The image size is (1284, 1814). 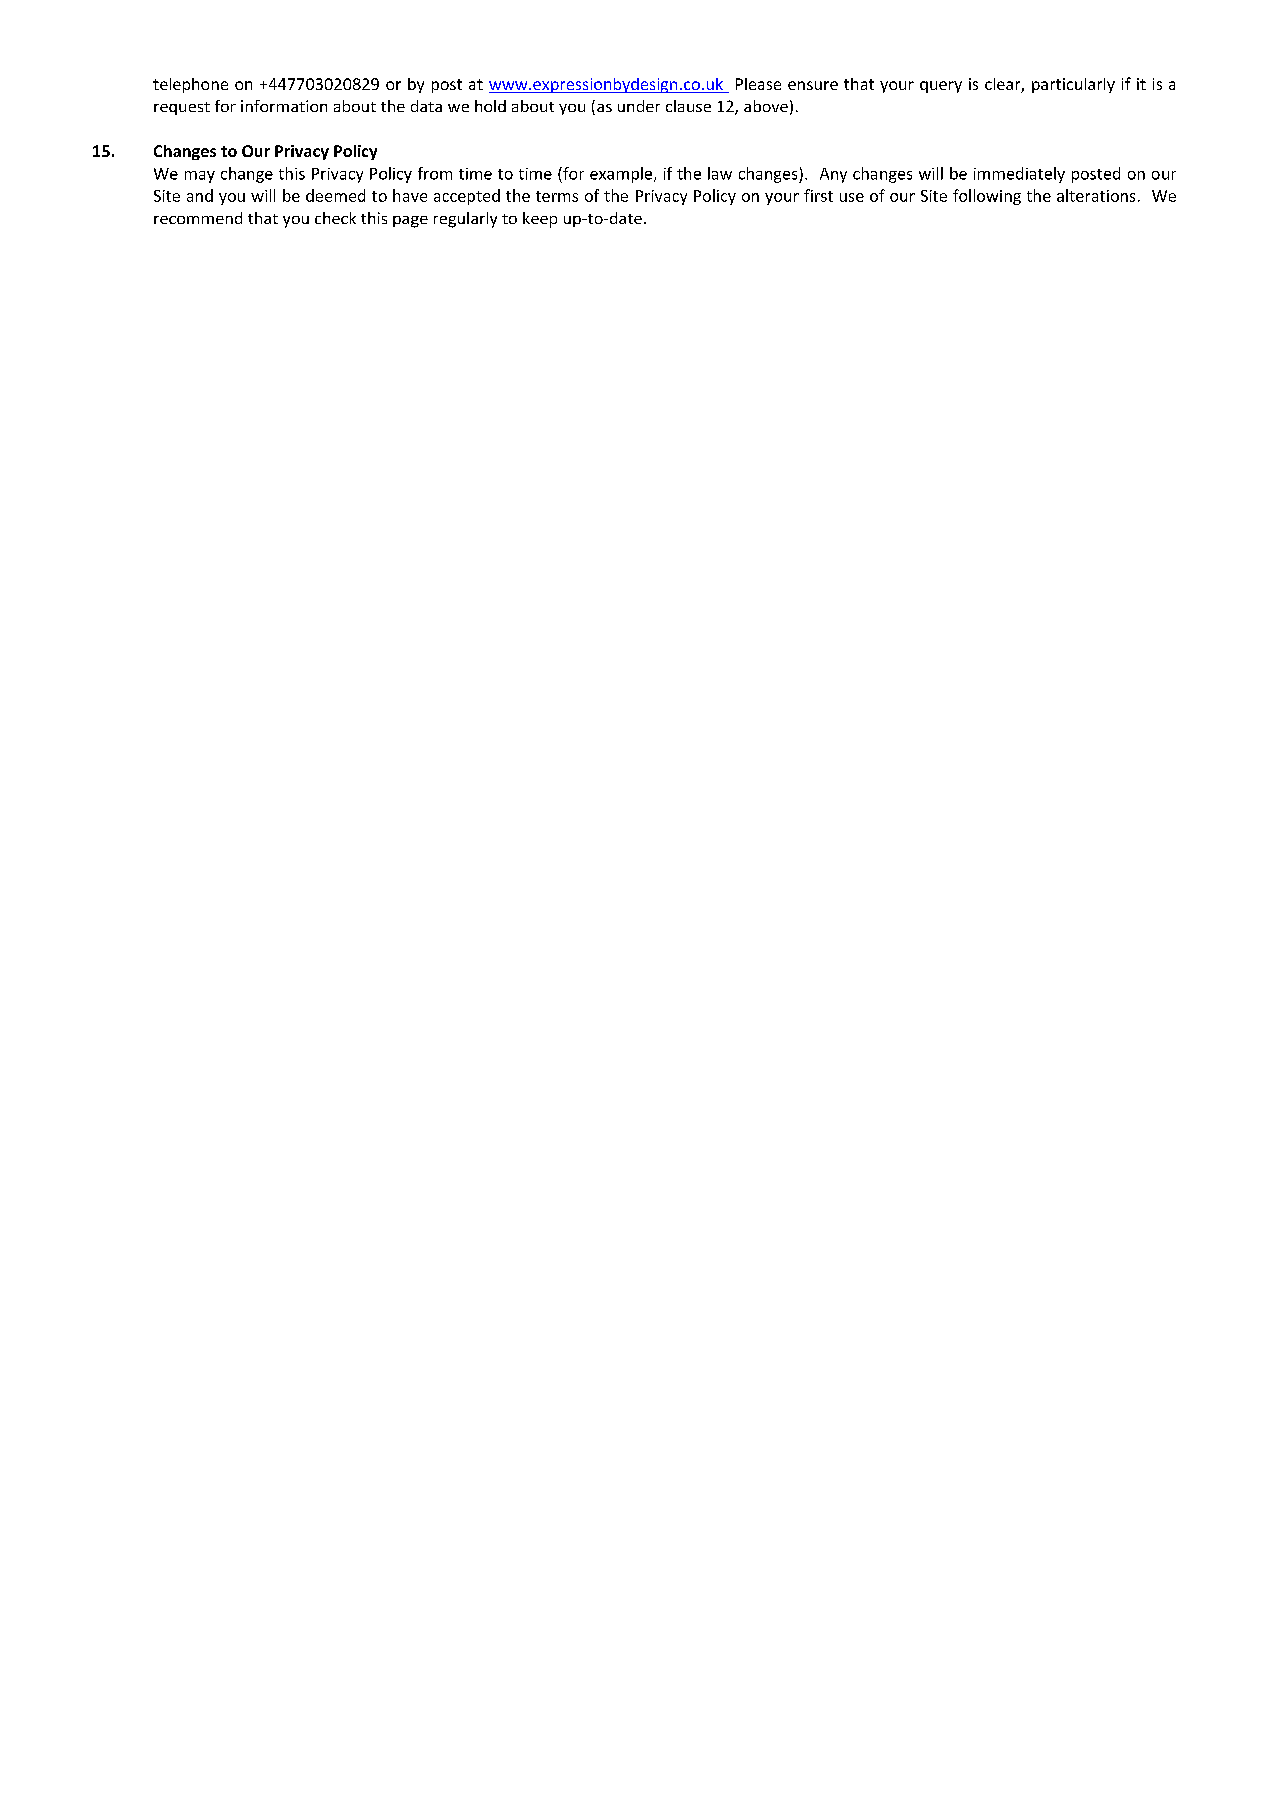 I want to click on request, so click(x=182, y=108).
